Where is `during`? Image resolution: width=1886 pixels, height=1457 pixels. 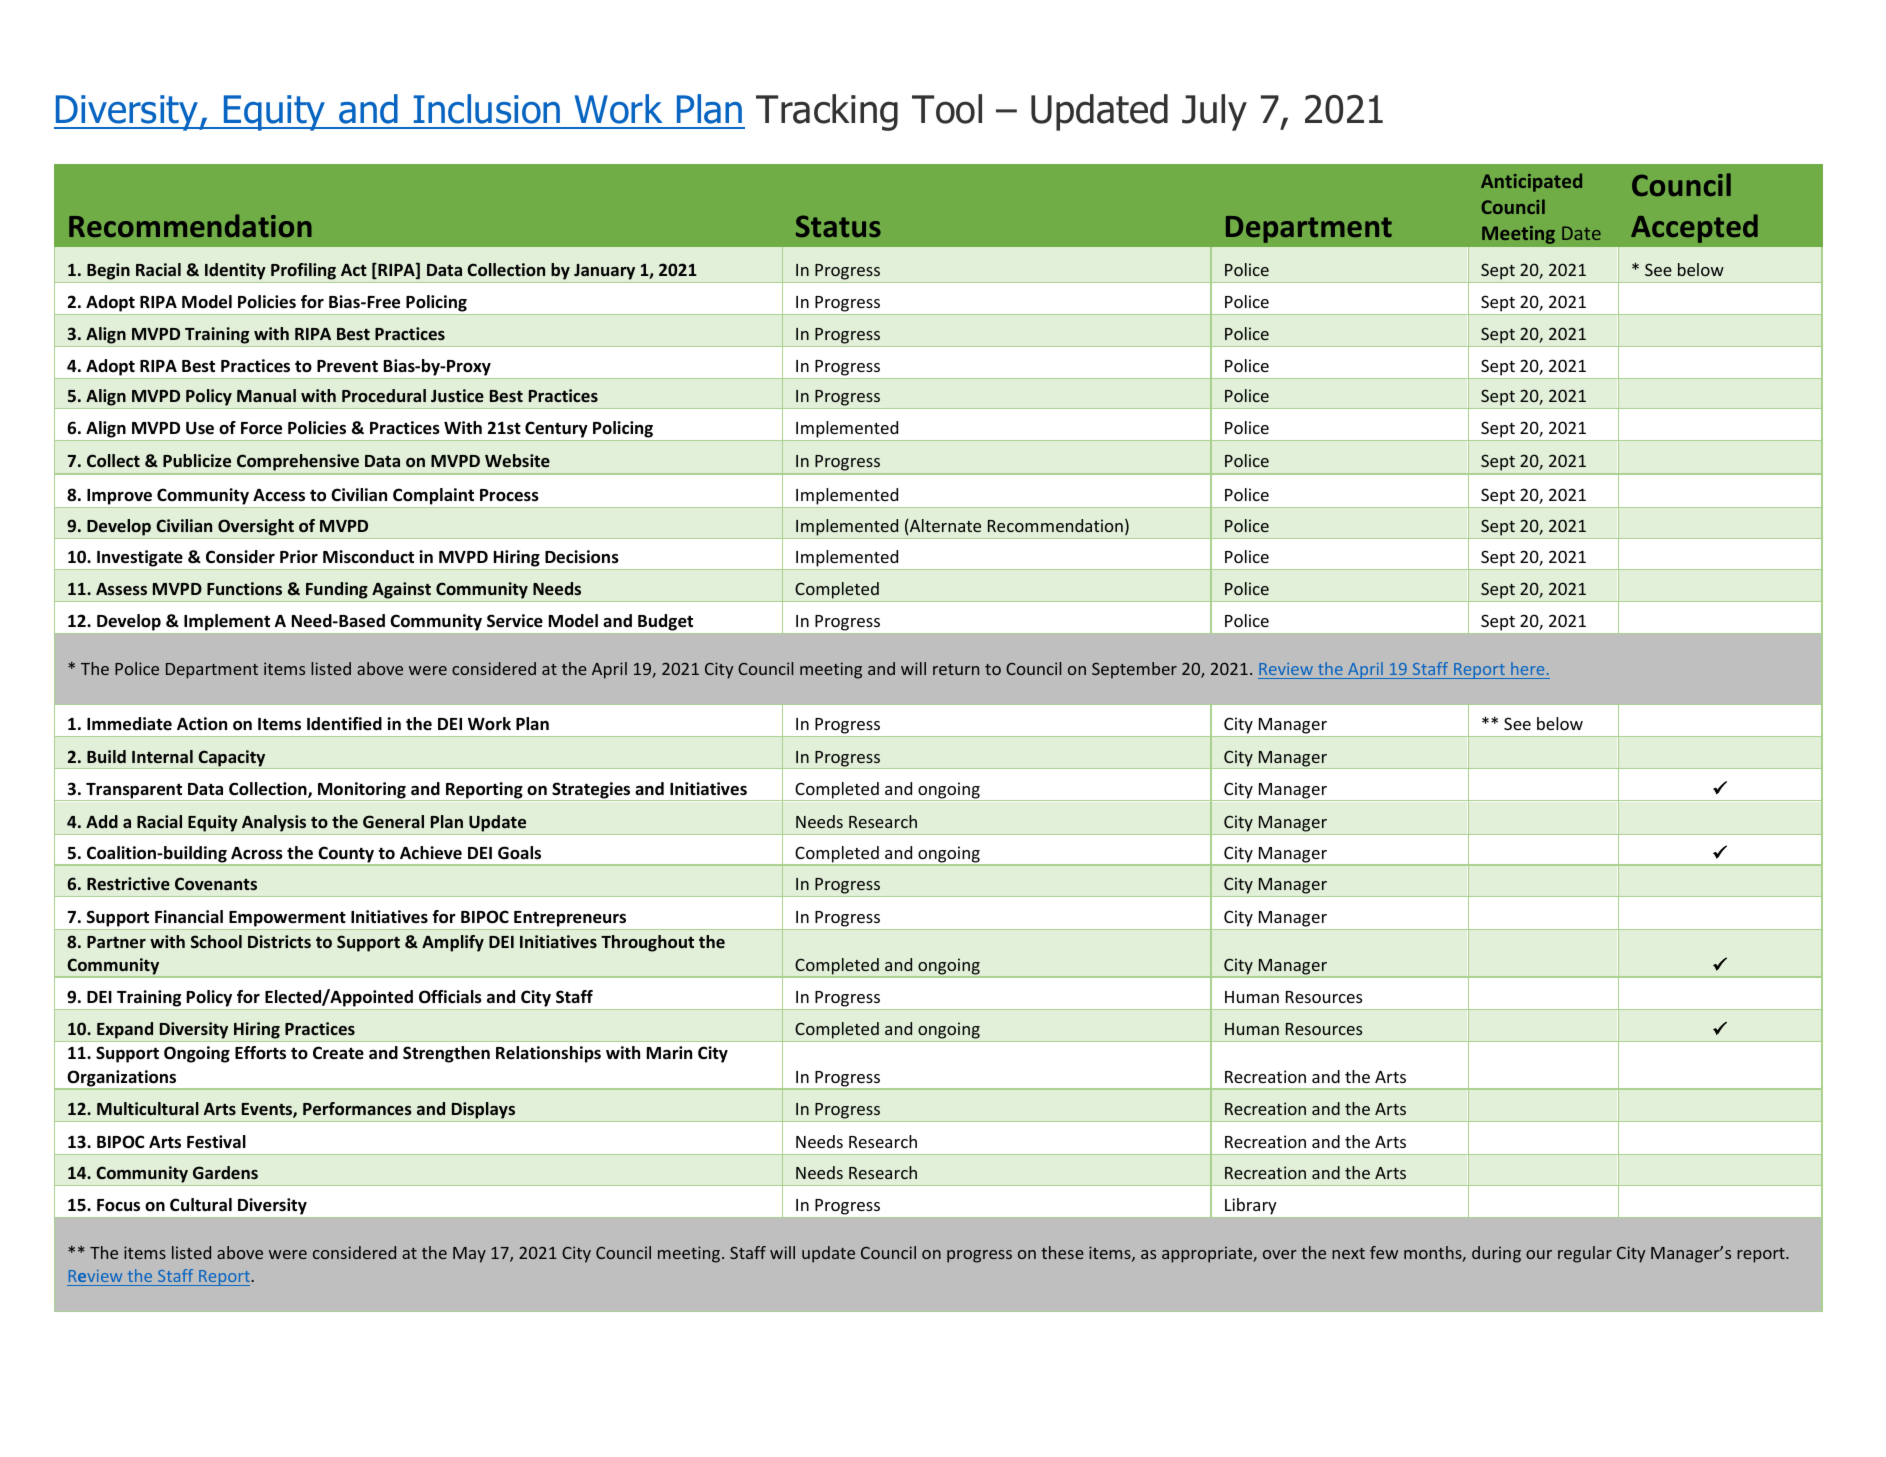 during is located at coordinates (1496, 1254).
